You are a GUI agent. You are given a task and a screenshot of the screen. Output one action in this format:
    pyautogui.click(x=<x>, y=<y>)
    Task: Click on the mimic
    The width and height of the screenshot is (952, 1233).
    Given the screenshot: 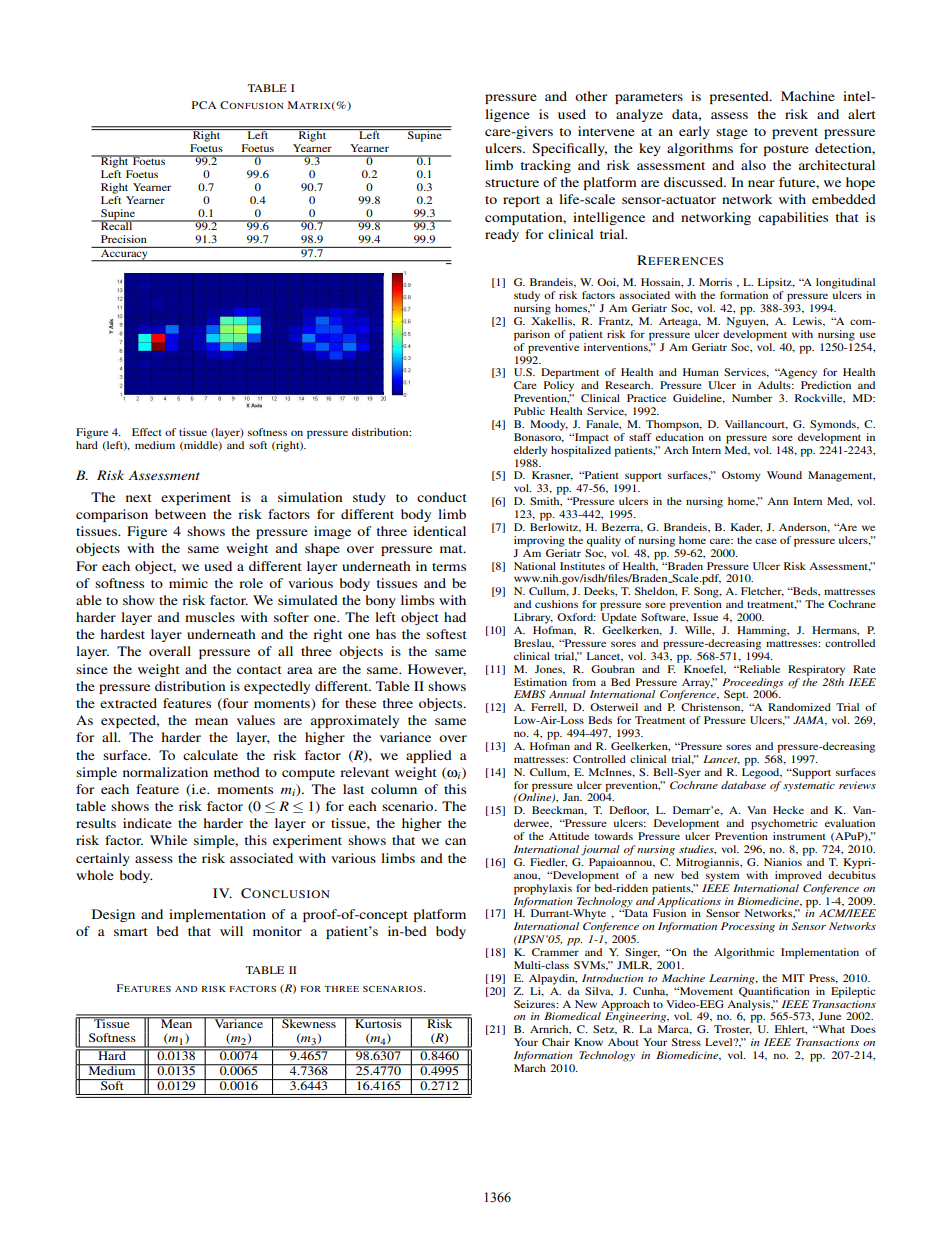 What is the action you would take?
    pyautogui.click(x=188, y=583)
